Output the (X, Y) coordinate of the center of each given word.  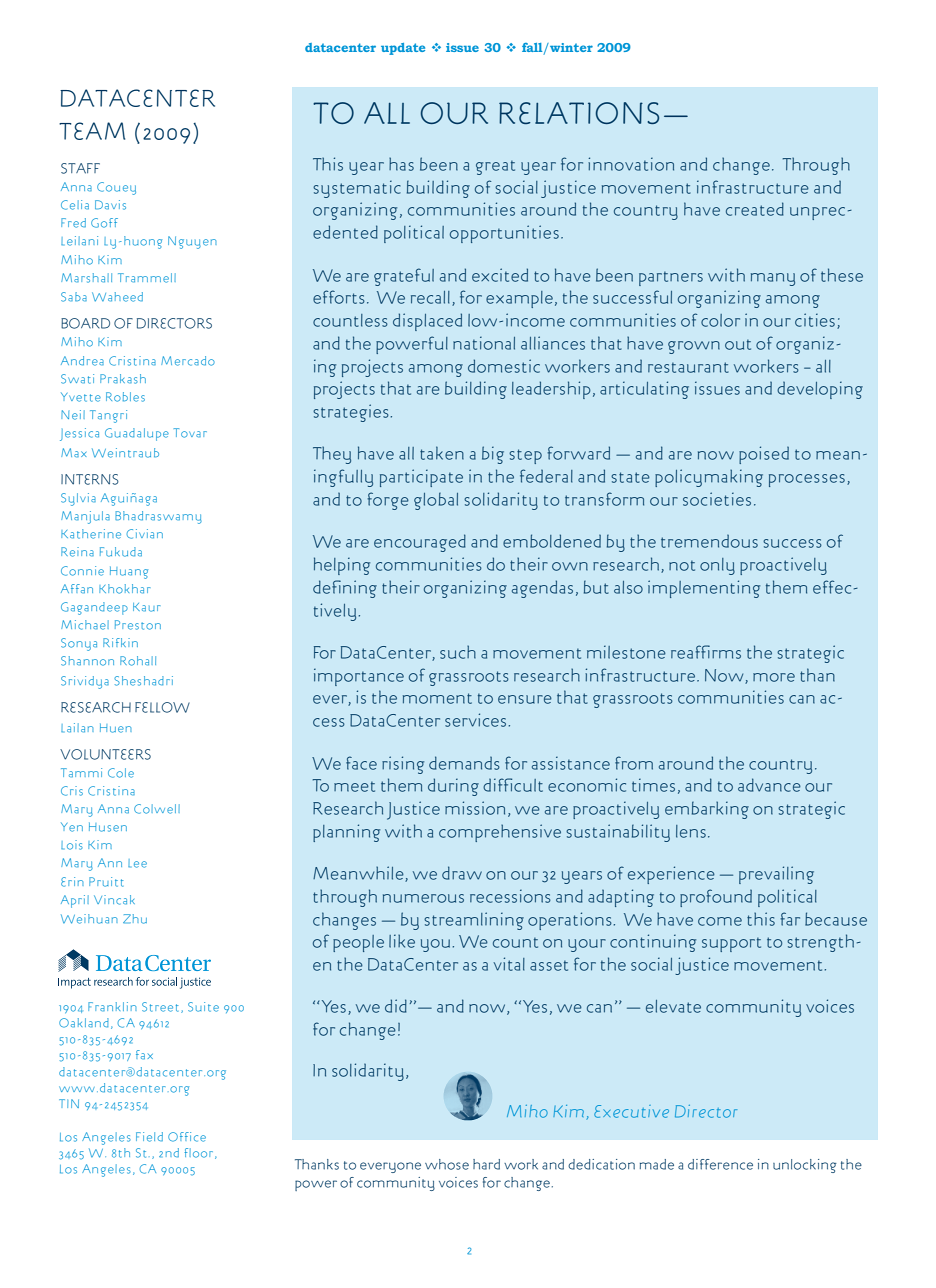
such (458, 652)
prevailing (776, 875)
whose (447, 1164)
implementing (704, 589)
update (403, 49)
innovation (631, 164)
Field (149, 1137)
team (92, 131)
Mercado (188, 361)
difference (720, 1164)
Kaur (147, 607)
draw (462, 873)
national (484, 343)
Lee (137, 863)
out (738, 344)
